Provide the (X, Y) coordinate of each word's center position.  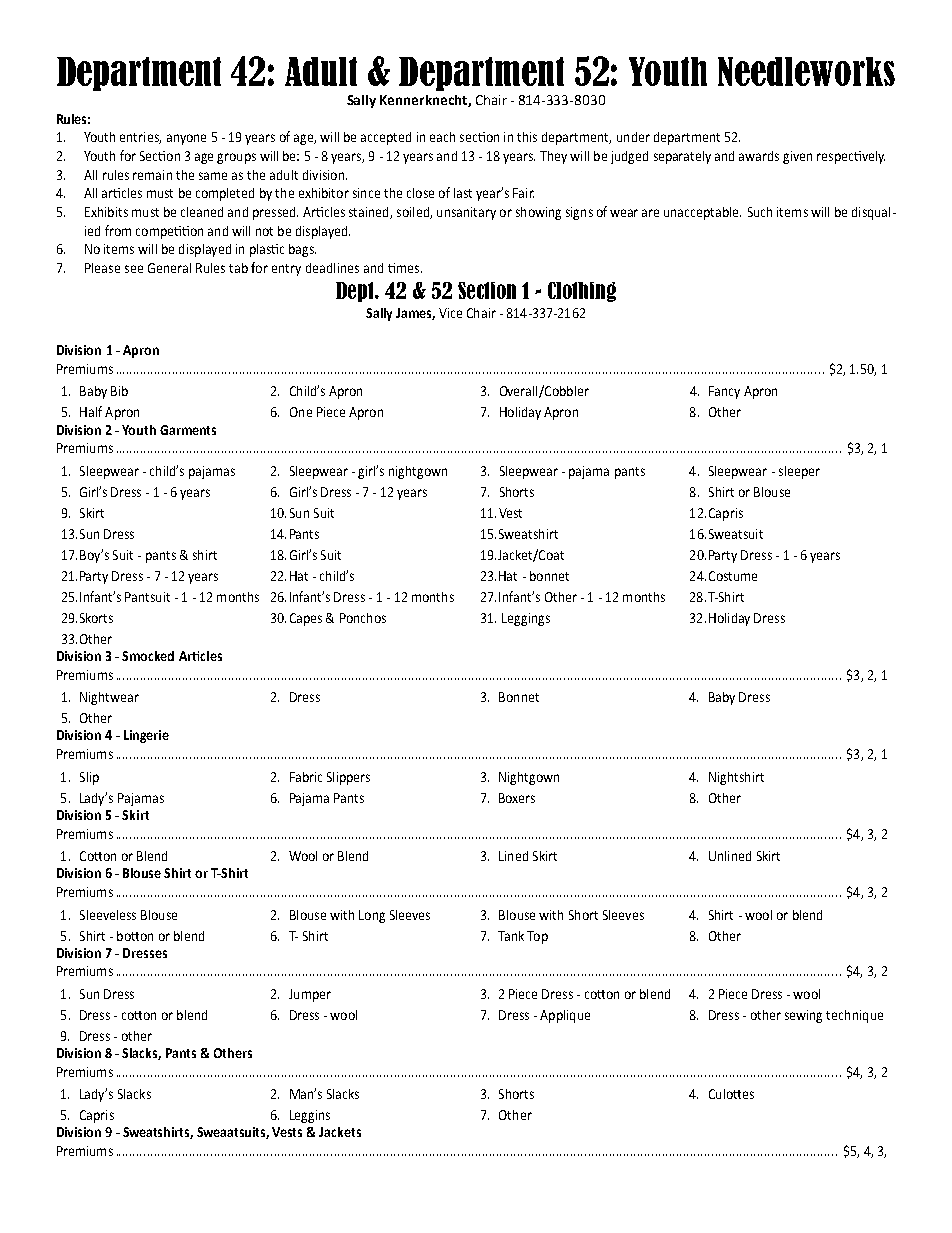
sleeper (799, 472)
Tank (511, 936)
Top (537, 937)
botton (135, 936)
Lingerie (146, 736)
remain (152, 175)
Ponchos (363, 618)
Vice (450, 313)
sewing (803, 1016)
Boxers (517, 798)
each (442, 137)
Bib (119, 391)
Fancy (724, 392)
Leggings (526, 619)
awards (759, 156)
